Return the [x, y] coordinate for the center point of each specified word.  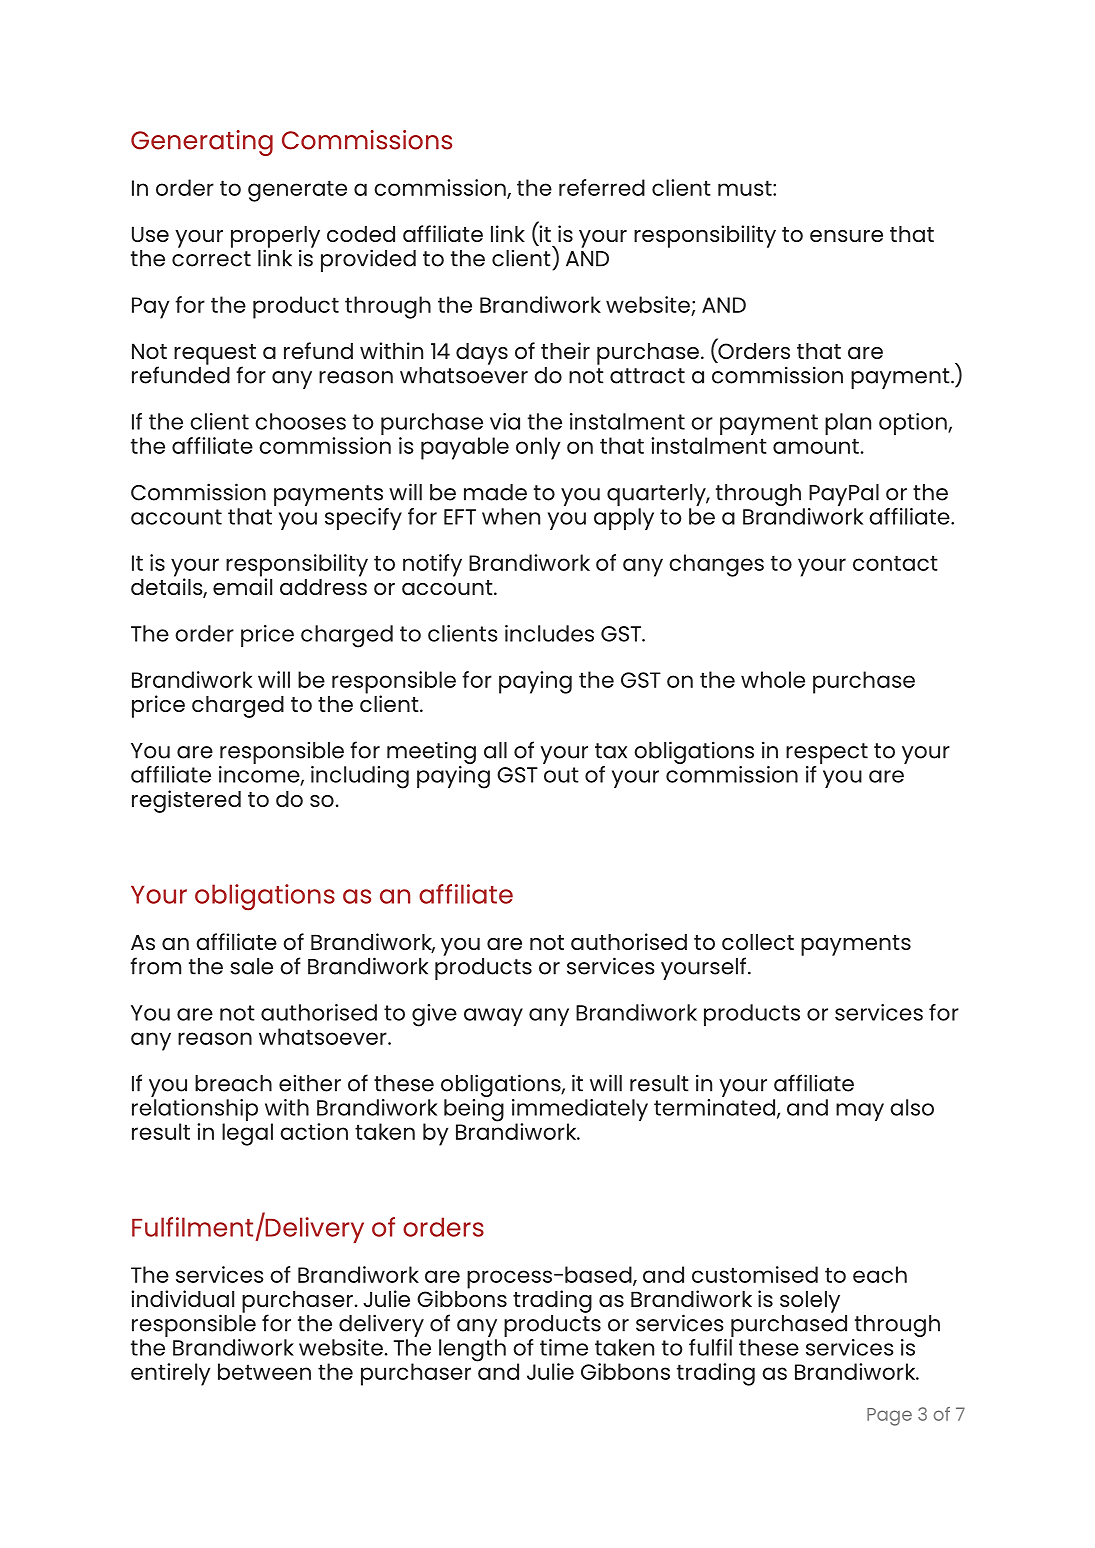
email [242, 585]
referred [602, 187]
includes [549, 633]
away [493, 1017]
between [264, 1371]
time [564, 1347]
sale [251, 966]
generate [297, 191]
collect [758, 942]
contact [895, 563]
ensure [846, 236]
